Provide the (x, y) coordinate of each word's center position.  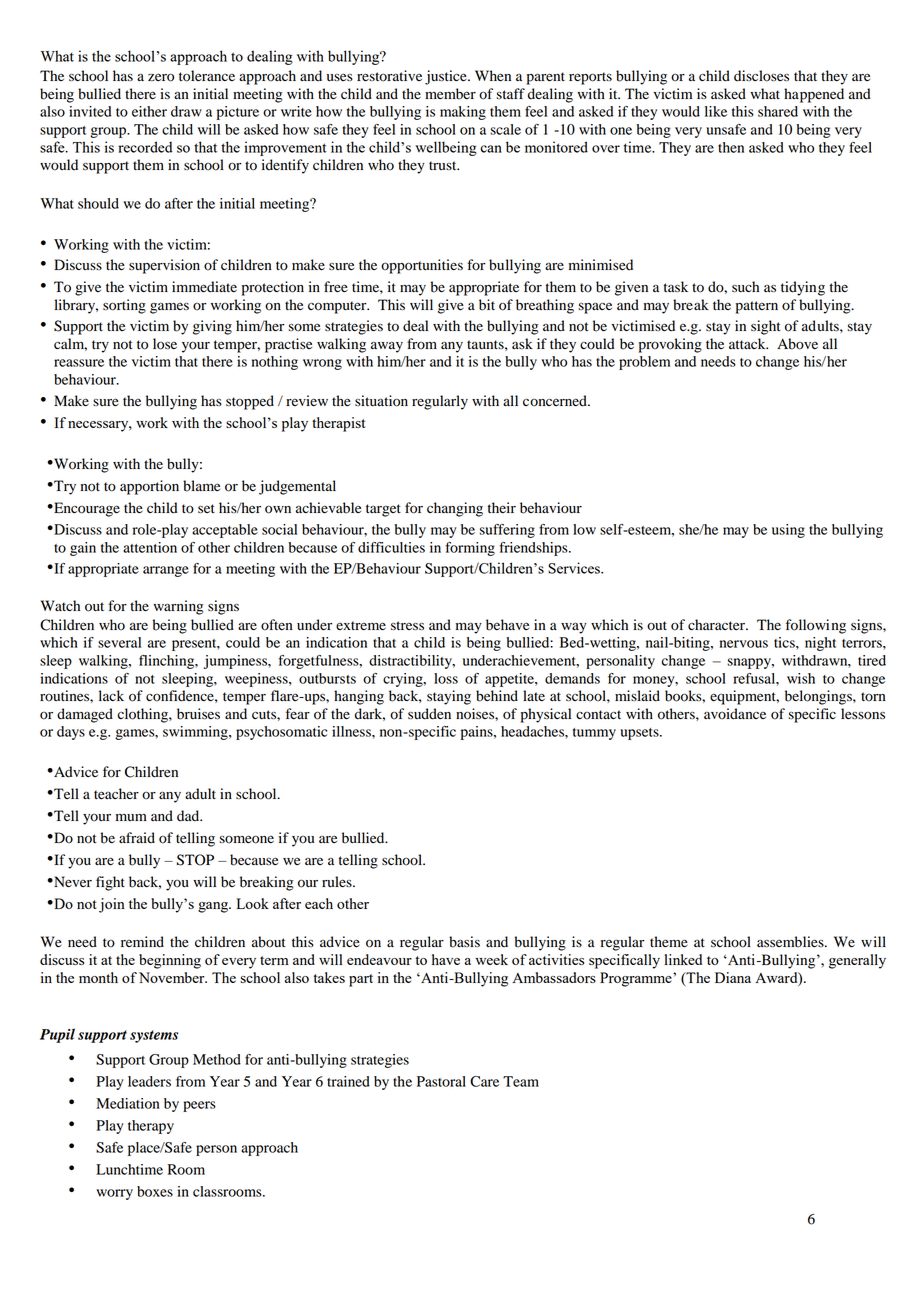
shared (778, 111)
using (788, 531)
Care (484, 1081)
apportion (149, 487)
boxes (155, 1191)
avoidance (735, 714)
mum (131, 817)
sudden (429, 714)
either (149, 111)
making (463, 113)
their (502, 508)
